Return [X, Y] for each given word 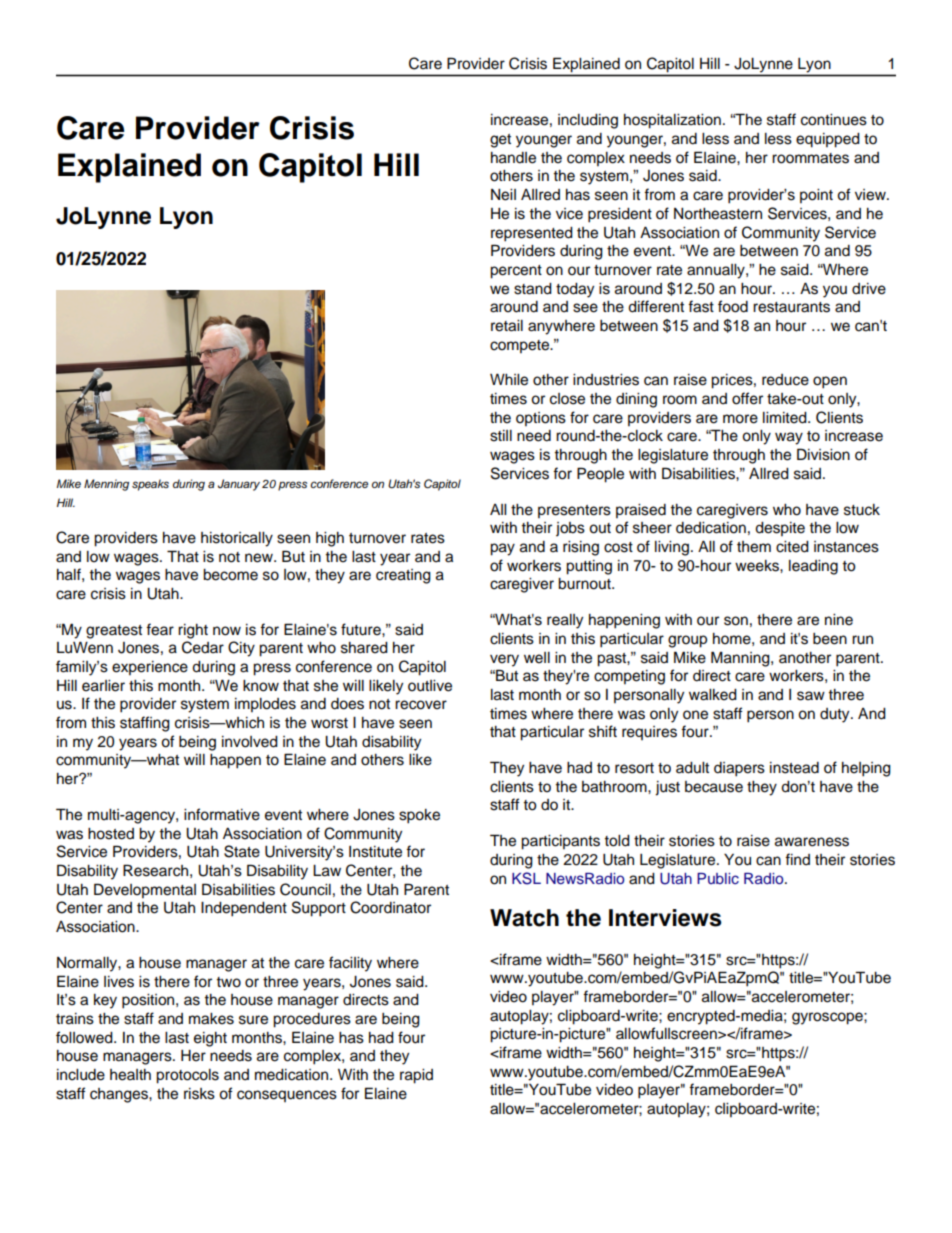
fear [160, 629]
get [500, 141]
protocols [187, 1076]
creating [403, 576]
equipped [828, 140]
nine [839, 620]
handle [513, 158]
